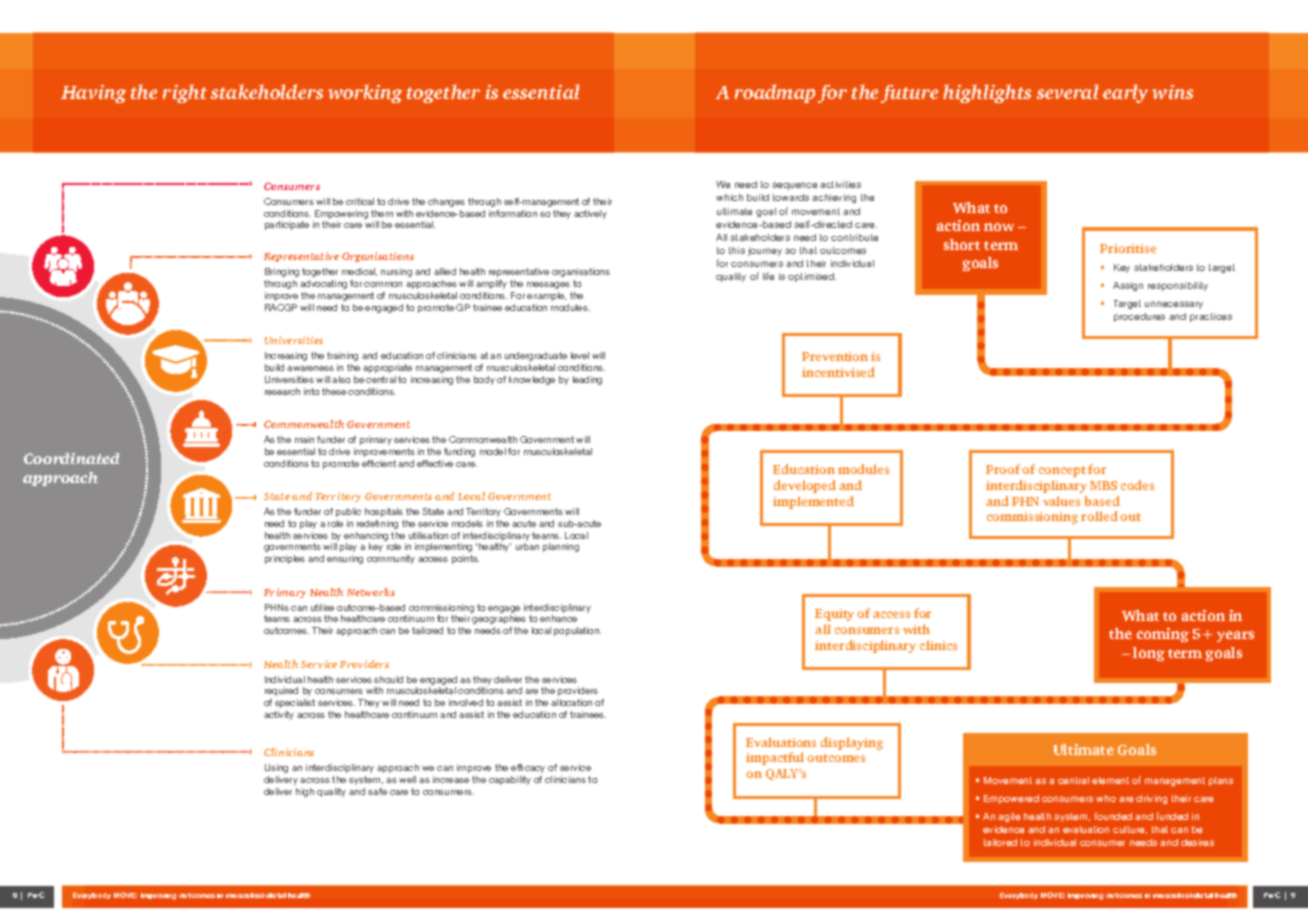  Describe the element at coordinates (1113, 816) in the page. I see `founded` at that location.
